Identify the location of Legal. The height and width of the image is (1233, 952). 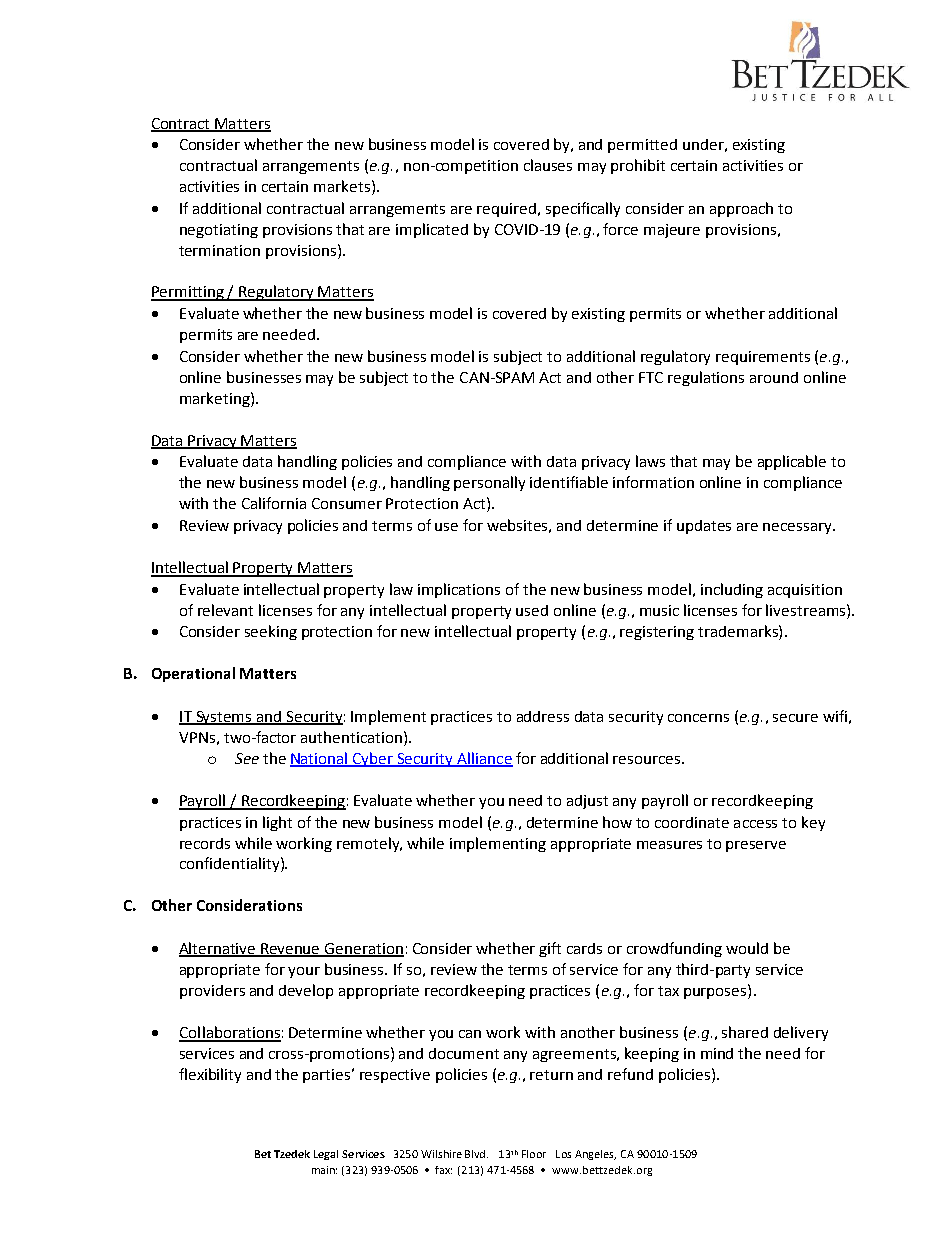
(326, 1155).
